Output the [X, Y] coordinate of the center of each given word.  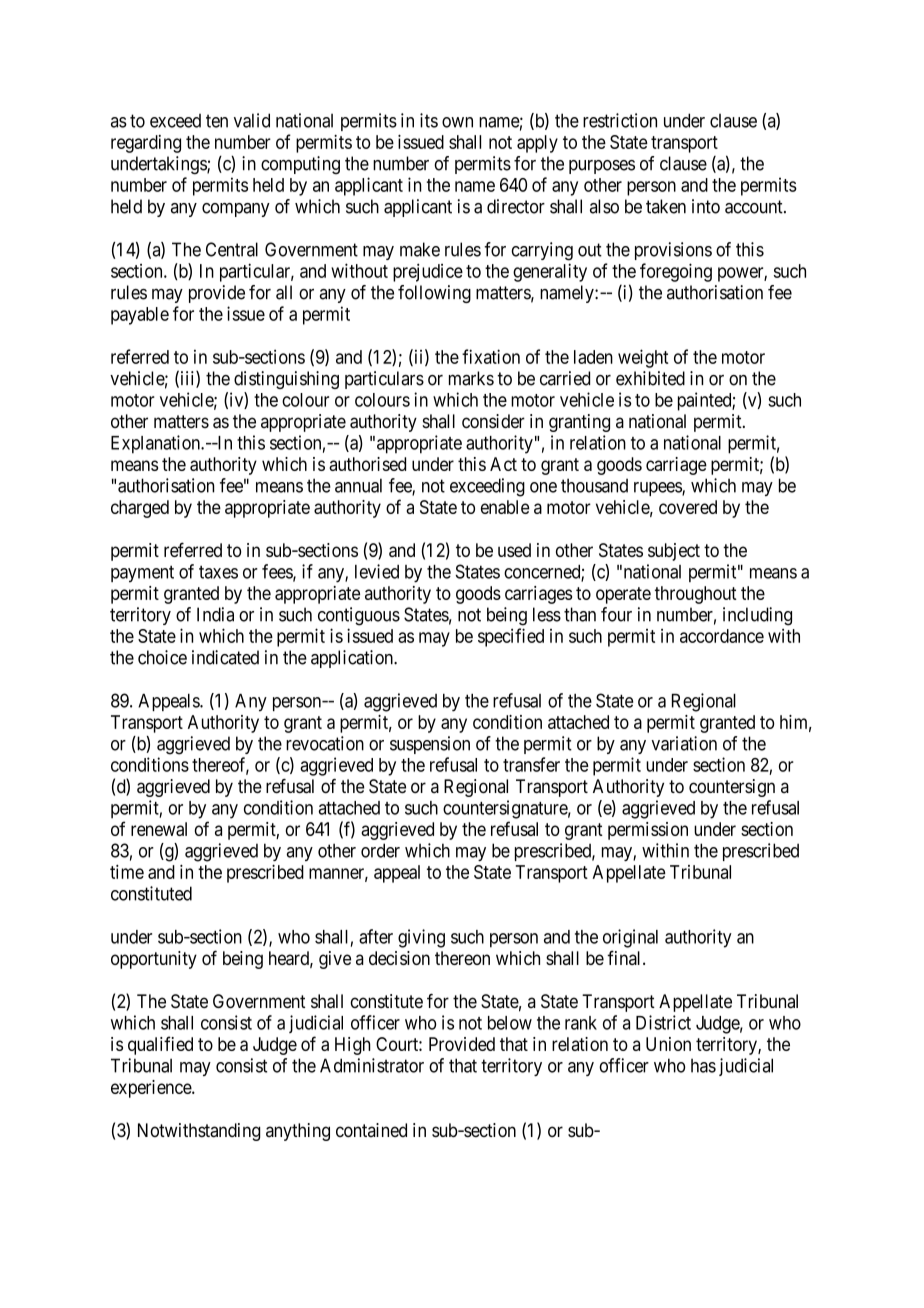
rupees [658, 489]
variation [684, 743]
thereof [220, 765]
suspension [430, 745]
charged [140, 509]
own [457, 122]
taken [666, 206]
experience [152, 1089]
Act [503, 464]
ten [217, 121]
